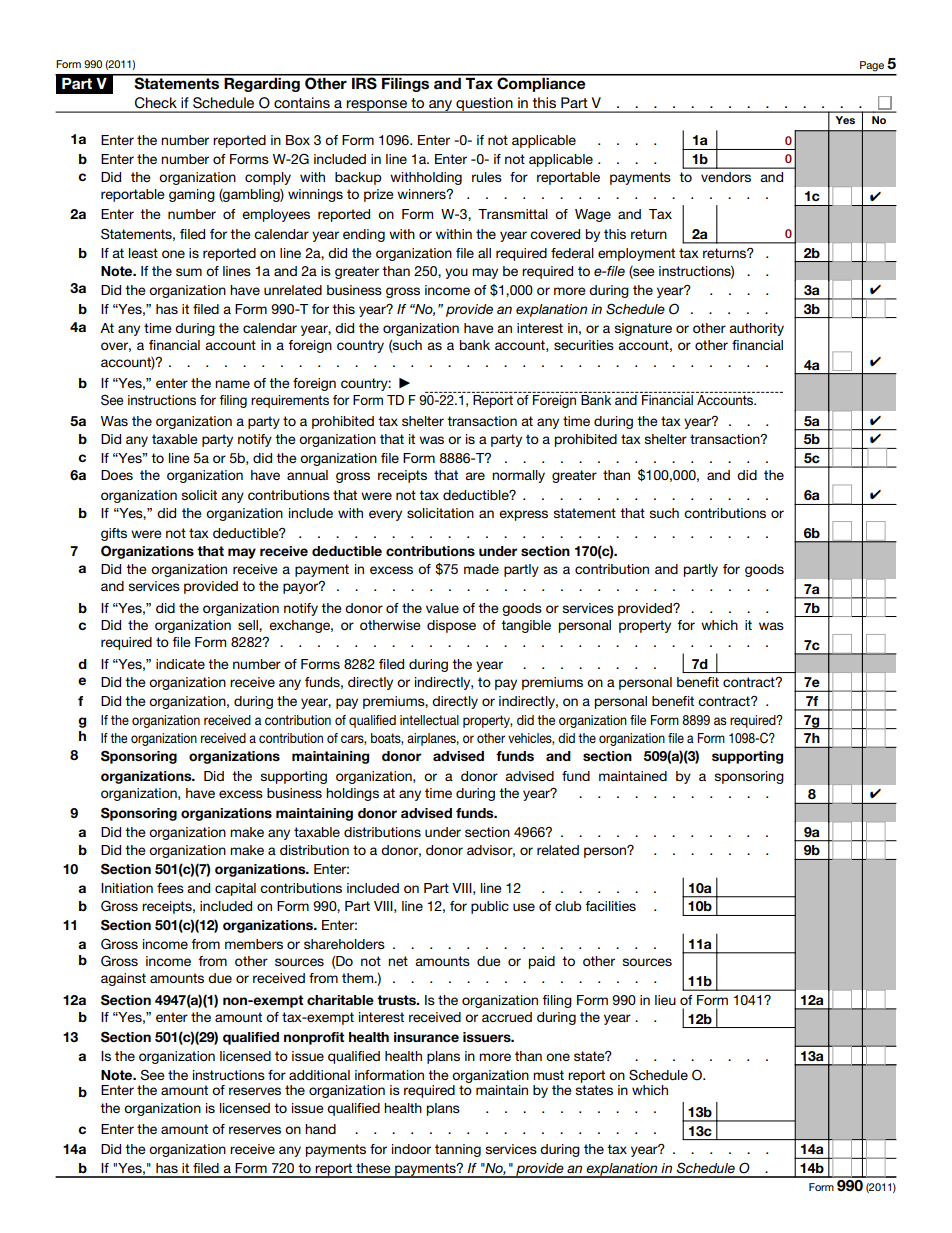 This screenshot has width=952, height=1233. Describe the element at coordinates (320, 1129) in the screenshot. I see `hand` at that location.
